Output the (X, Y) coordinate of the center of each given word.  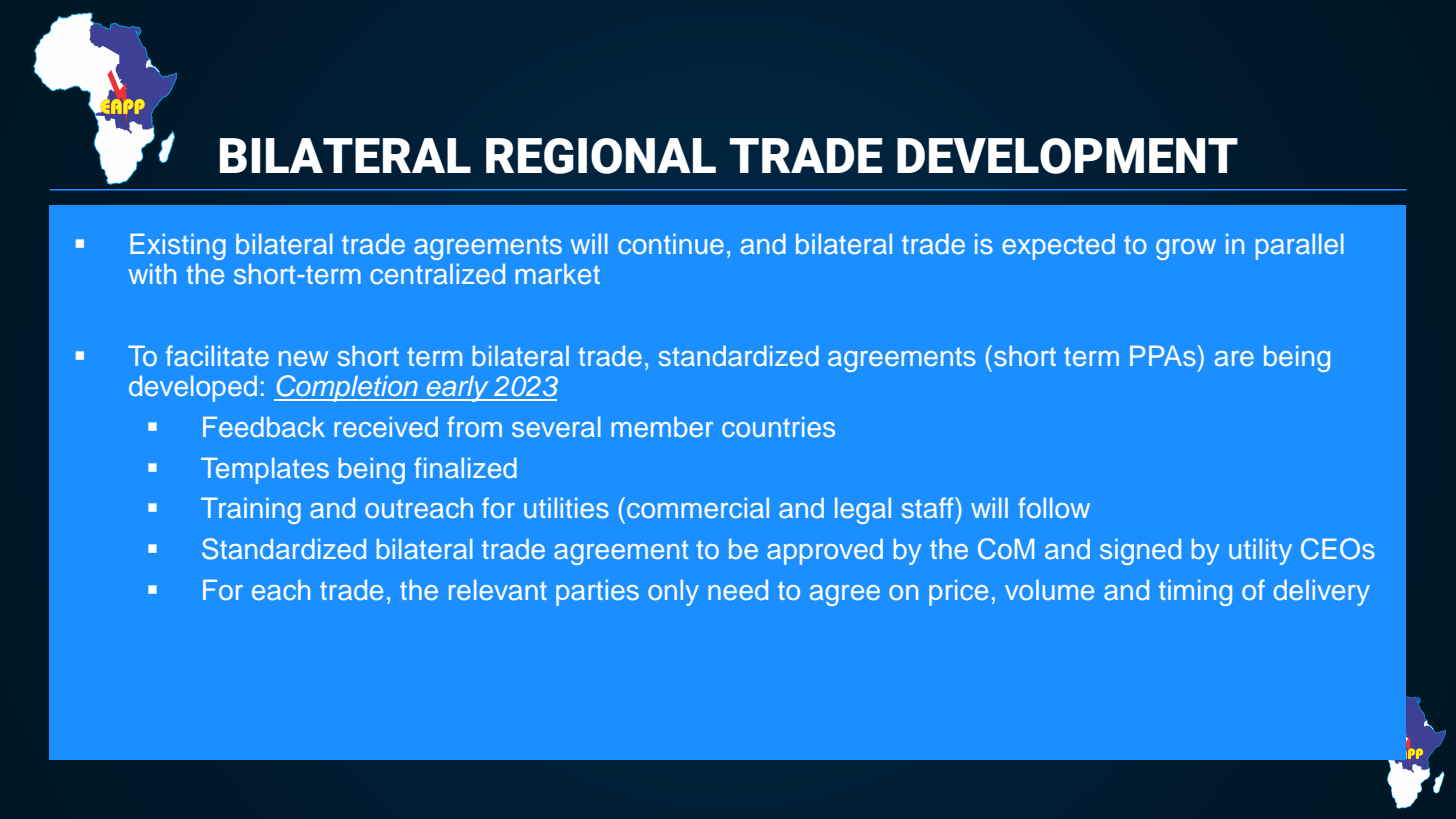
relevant (498, 590)
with (152, 274)
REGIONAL (601, 156)
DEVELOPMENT (1067, 156)
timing (1195, 593)
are (1234, 358)
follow (1054, 507)
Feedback (264, 427)
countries (778, 427)
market (557, 274)
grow (1186, 249)
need (738, 590)
